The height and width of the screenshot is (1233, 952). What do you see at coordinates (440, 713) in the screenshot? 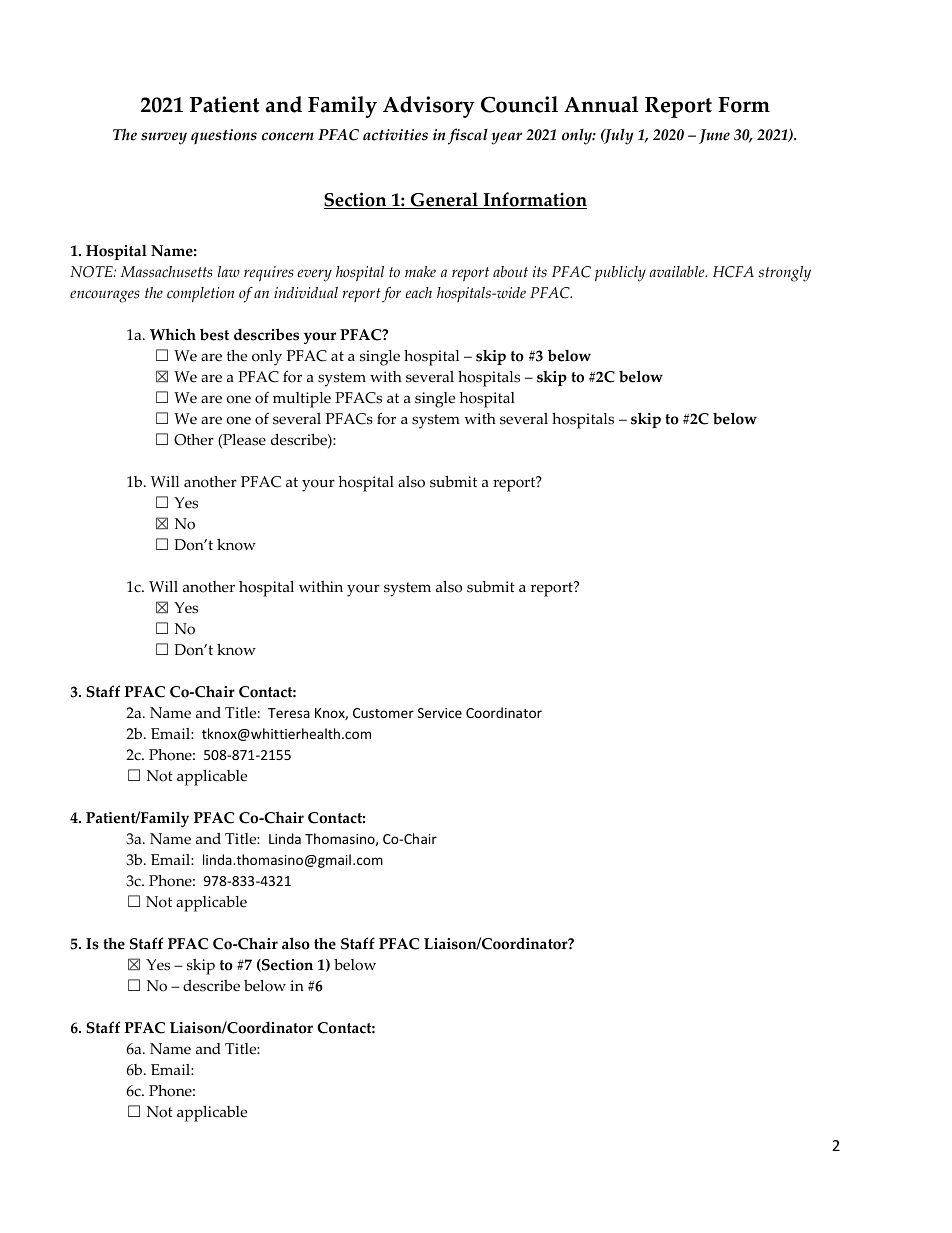
I see `Service` at bounding box center [440, 713].
